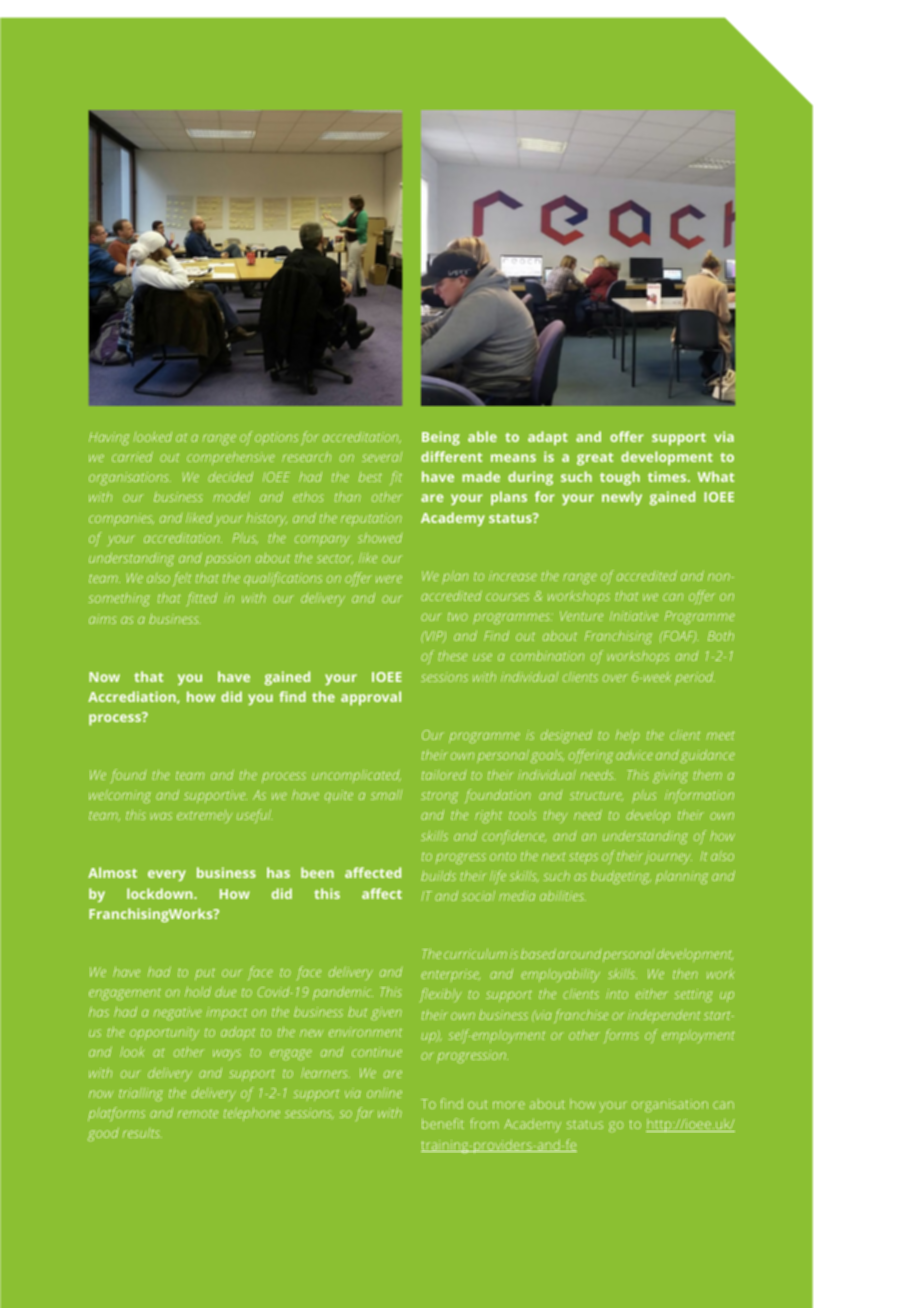 This screenshot has width=924, height=1308. What do you see at coordinates (438, 875) in the screenshot?
I see `builds` at bounding box center [438, 875].
